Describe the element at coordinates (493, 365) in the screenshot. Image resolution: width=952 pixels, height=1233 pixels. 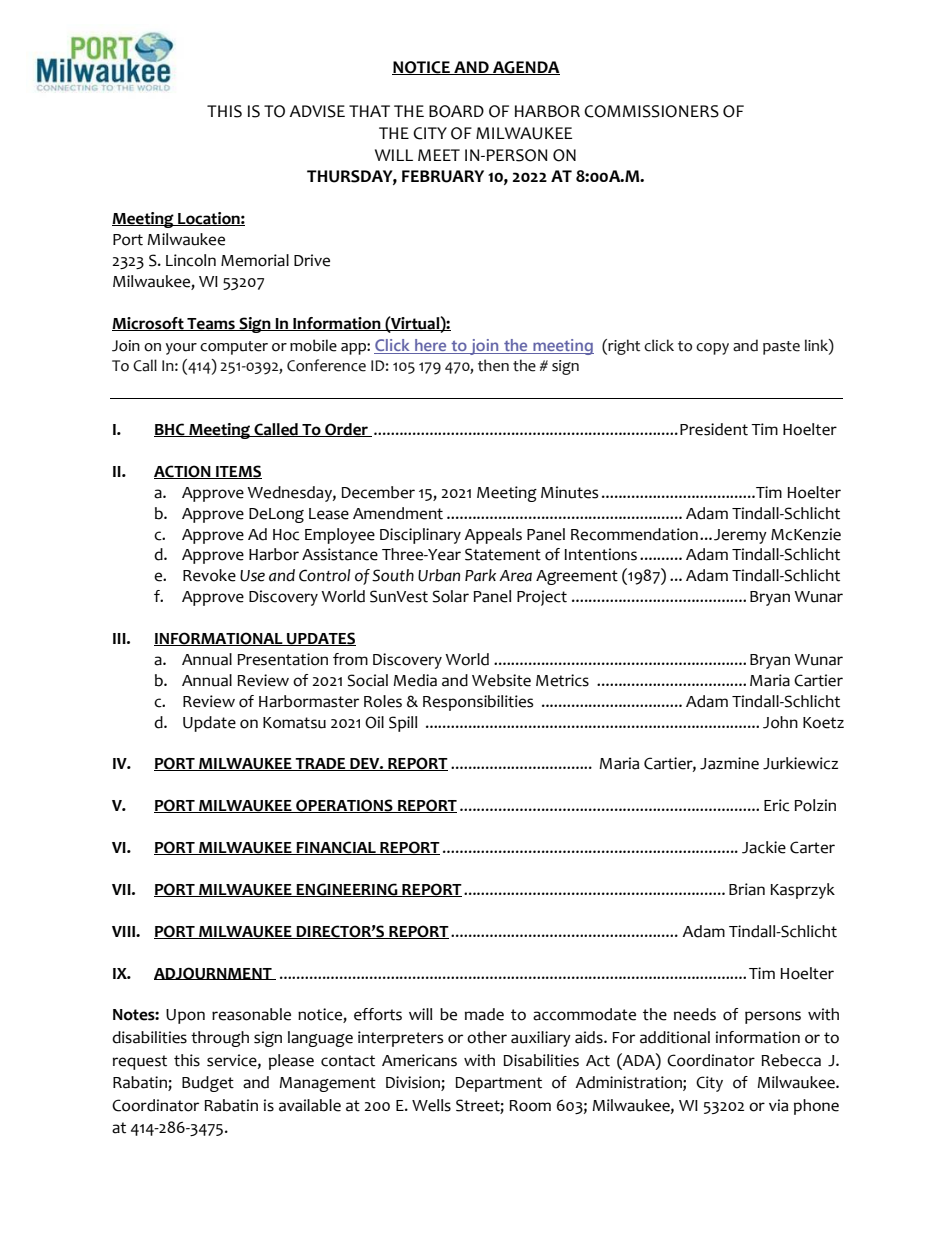
I see `then` at that location.
